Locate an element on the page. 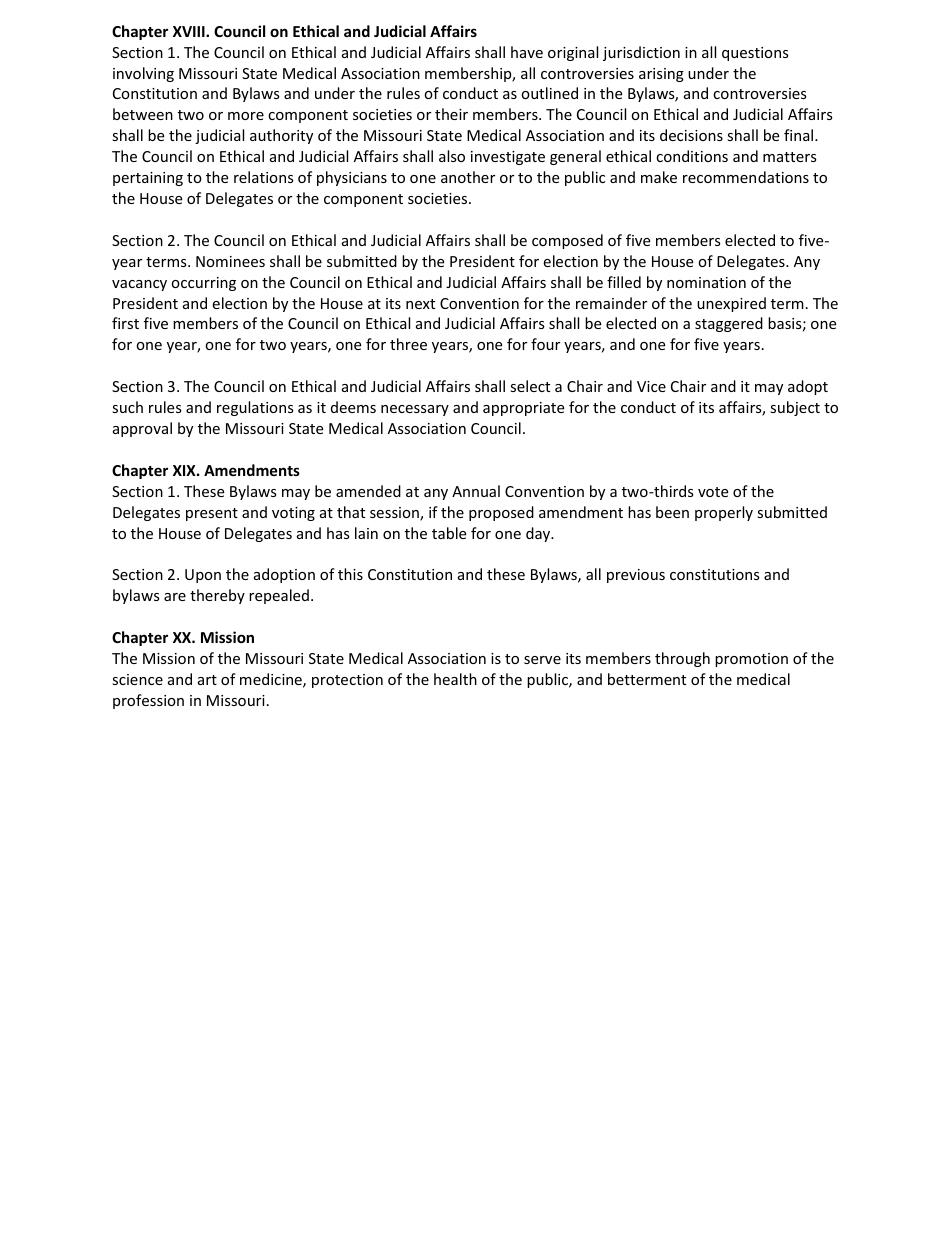 This page has width=952, height=1233. pertaining is located at coordinates (148, 179).
